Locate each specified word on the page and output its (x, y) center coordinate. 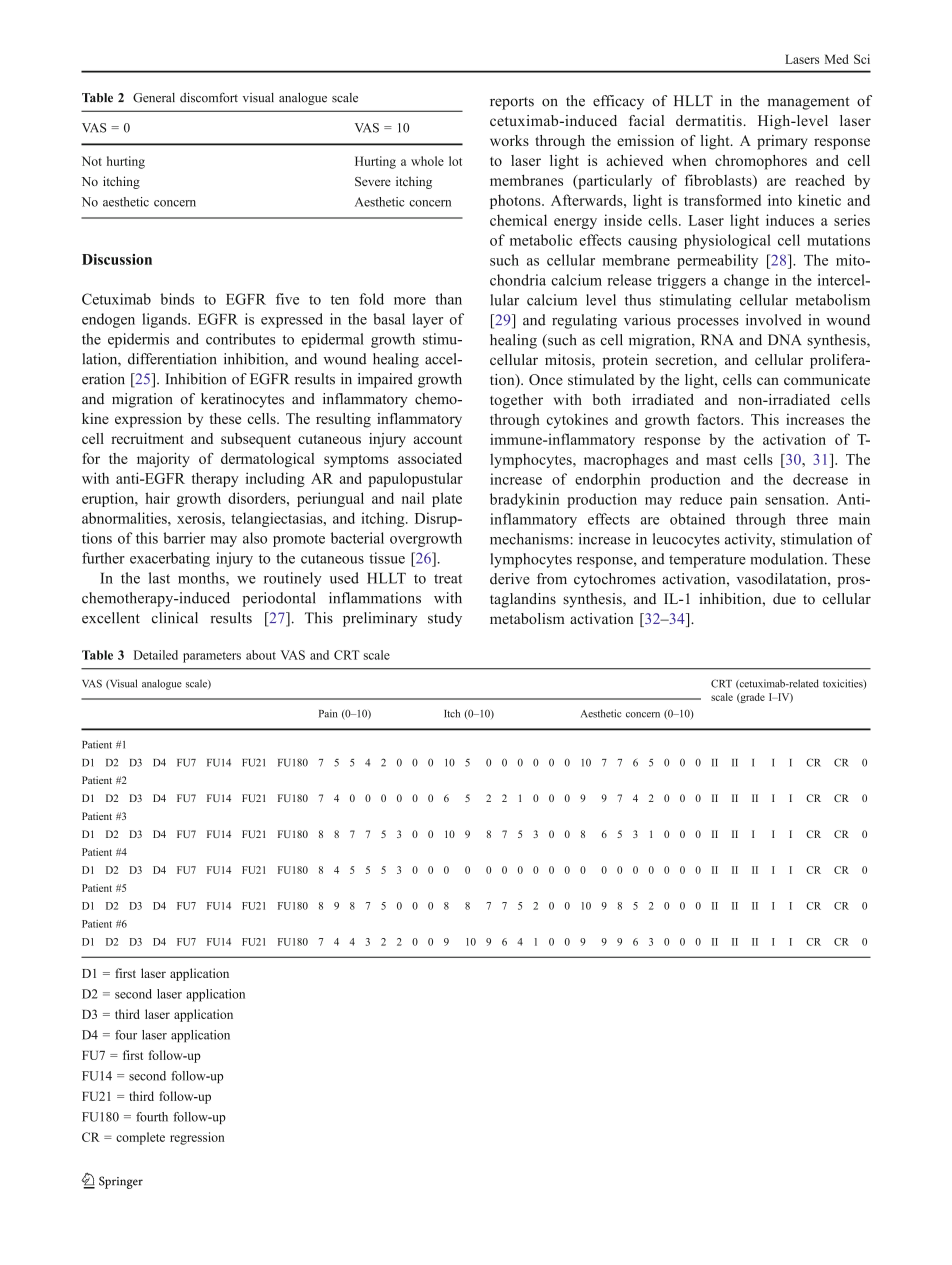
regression (197, 1138)
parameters (212, 657)
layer (427, 320)
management (808, 103)
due (784, 599)
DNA (785, 339)
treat (448, 579)
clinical (175, 618)
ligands (165, 320)
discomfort (209, 97)
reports (512, 103)
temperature (707, 561)
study (445, 619)
